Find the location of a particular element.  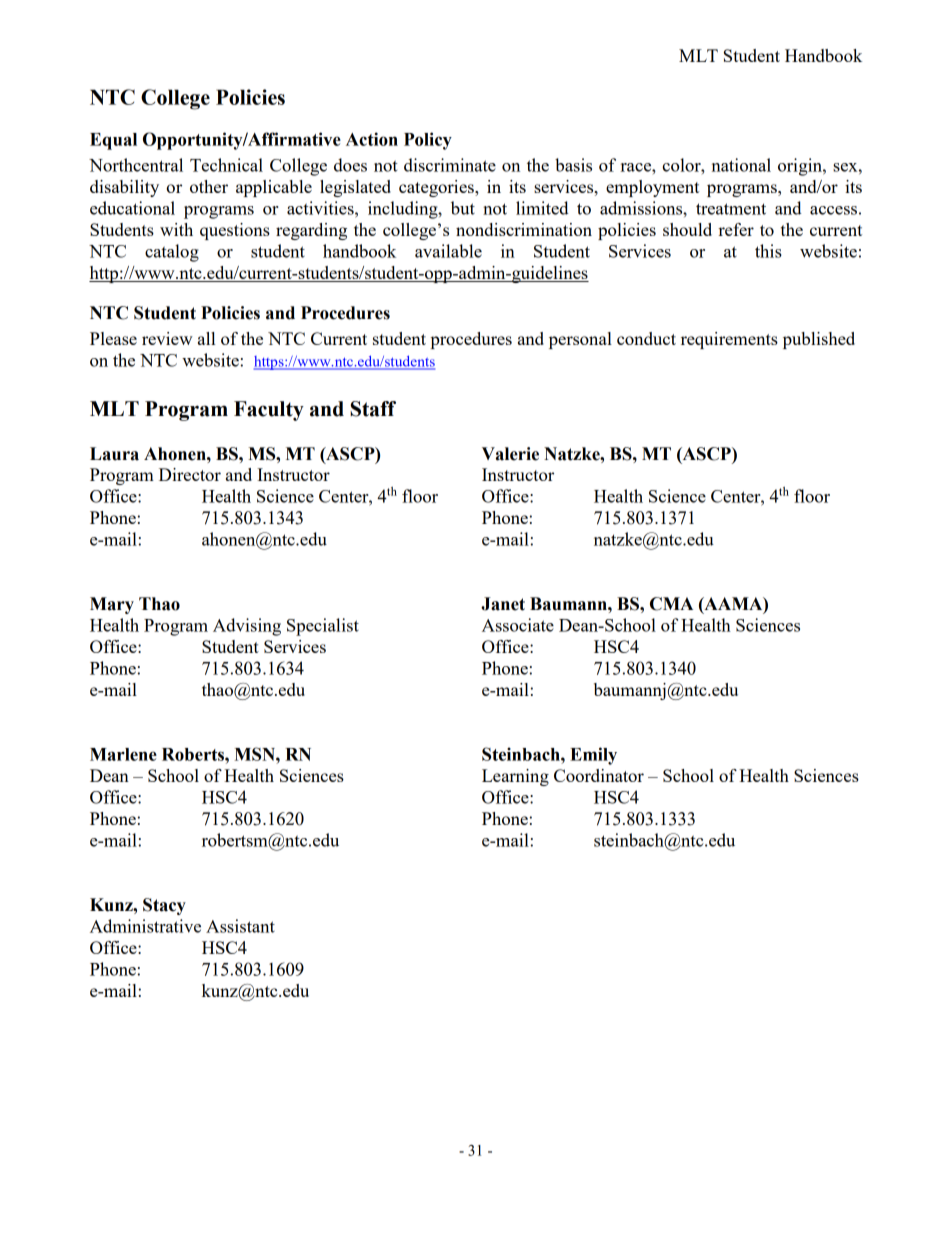

Assistant is located at coordinates (240, 926).
